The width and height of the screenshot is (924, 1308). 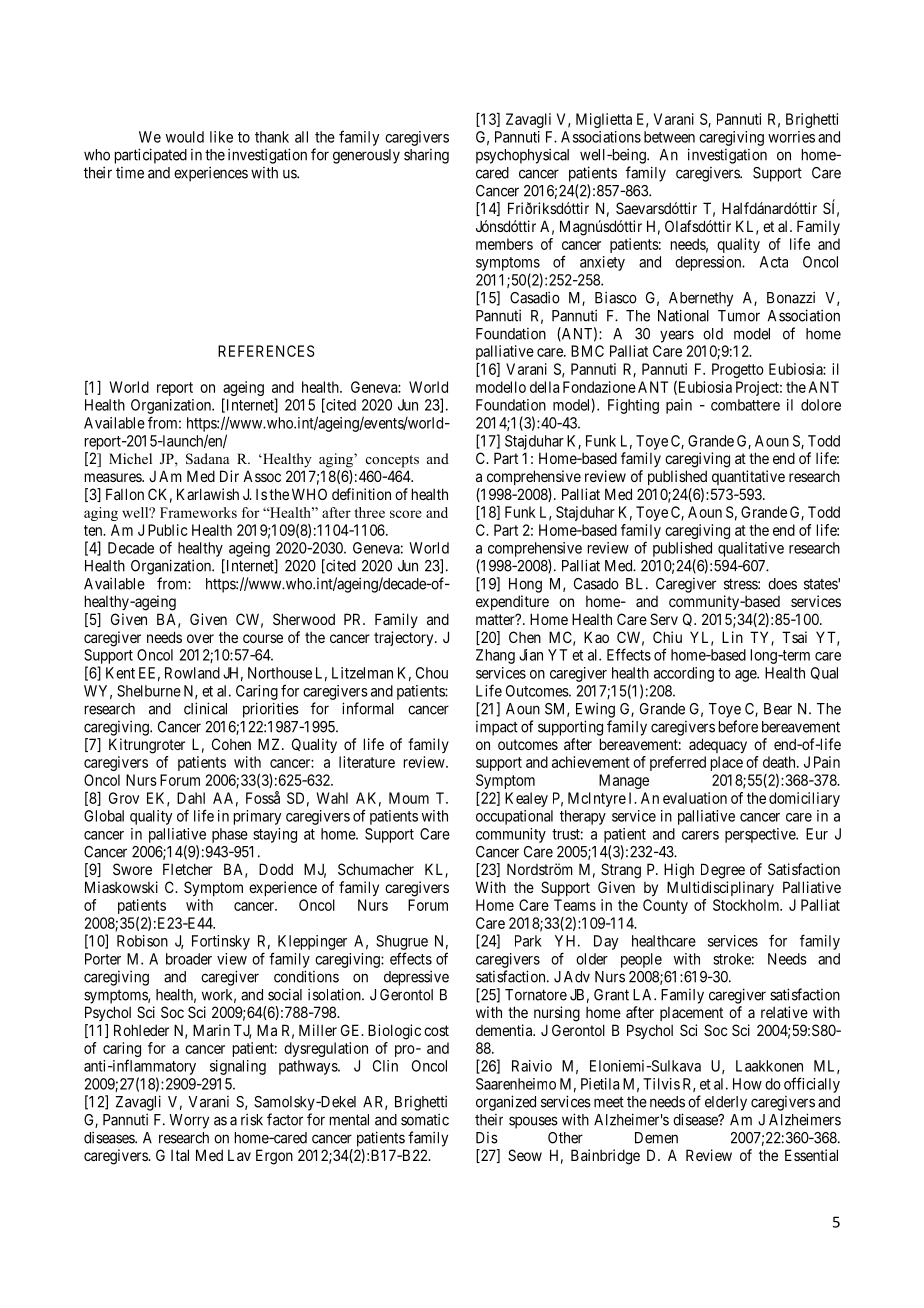 I want to click on worries, so click(x=791, y=137).
